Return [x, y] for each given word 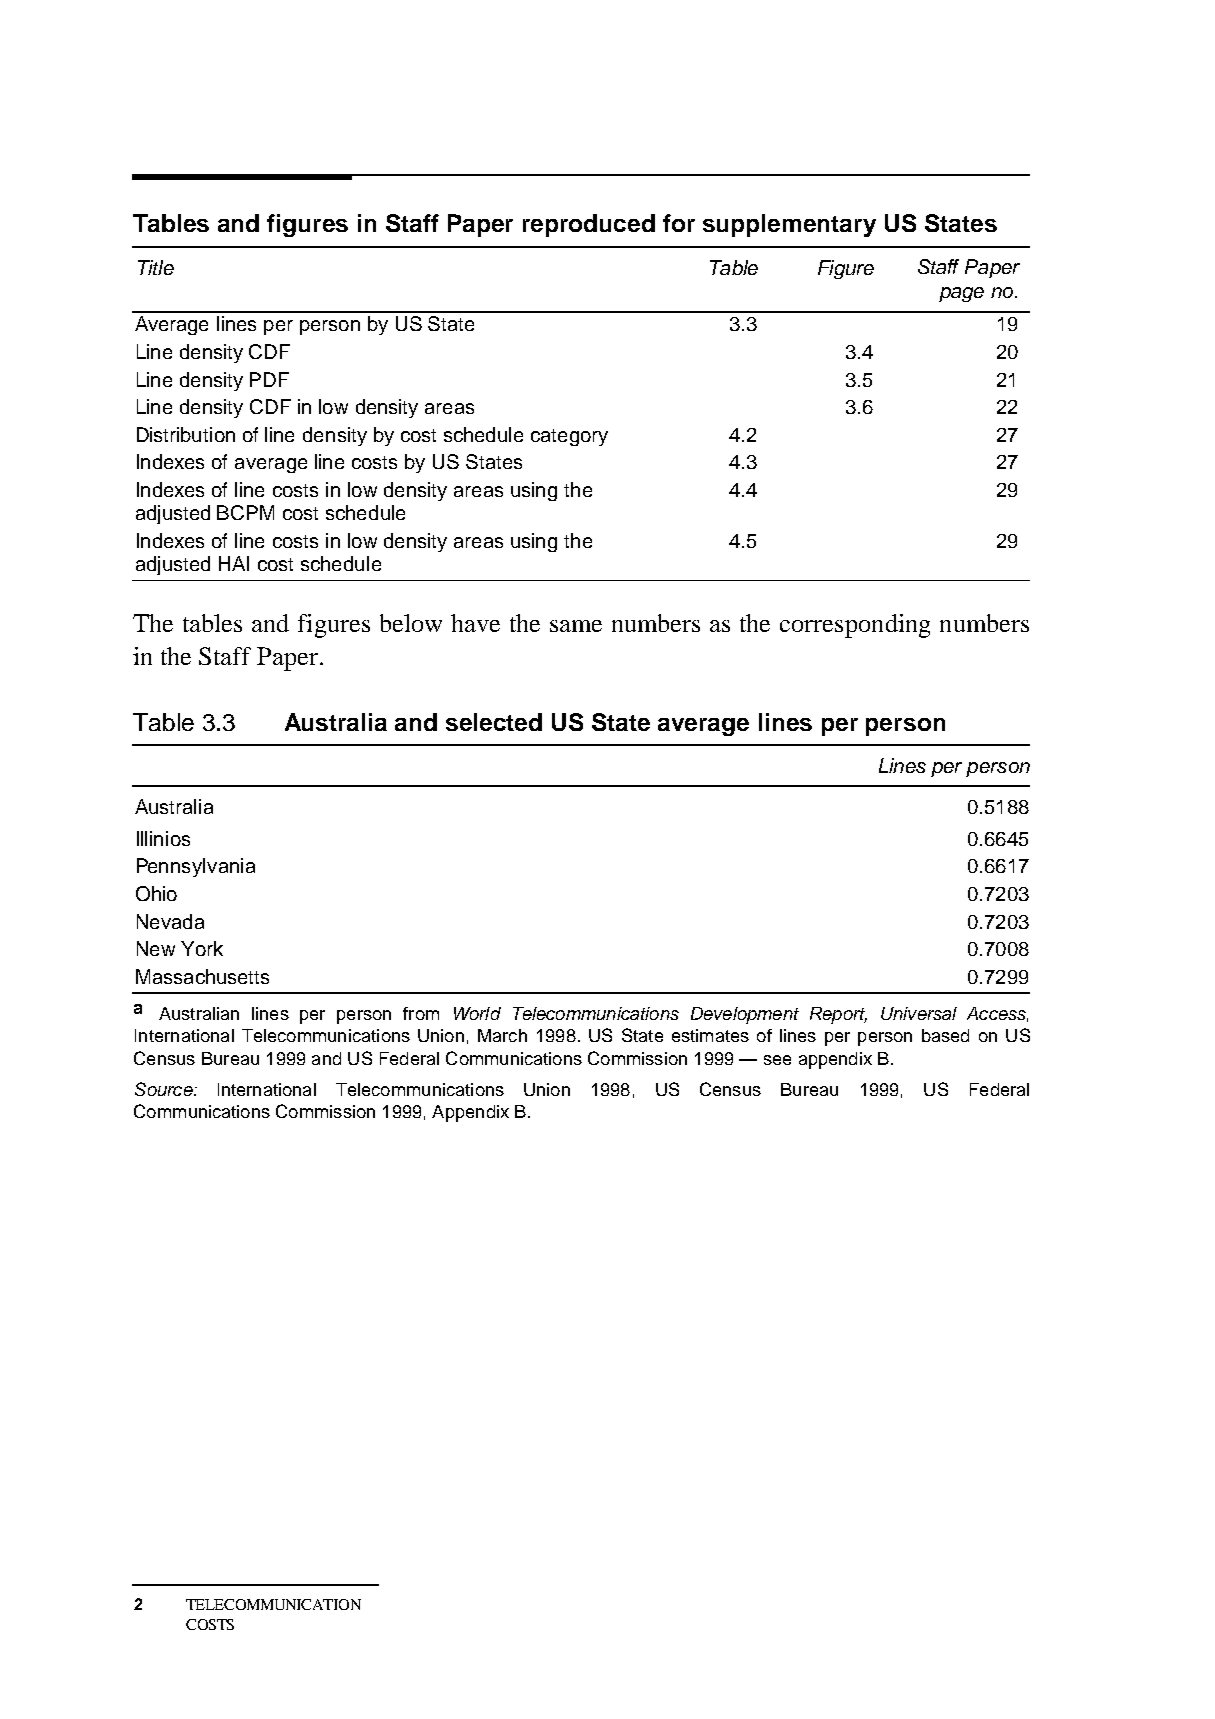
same [576, 626]
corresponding [855, 626]
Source [165, 1089]
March [502, 1035]
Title [156, 267]
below [411, 623]
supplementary [789, 225]
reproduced [589, 225]
